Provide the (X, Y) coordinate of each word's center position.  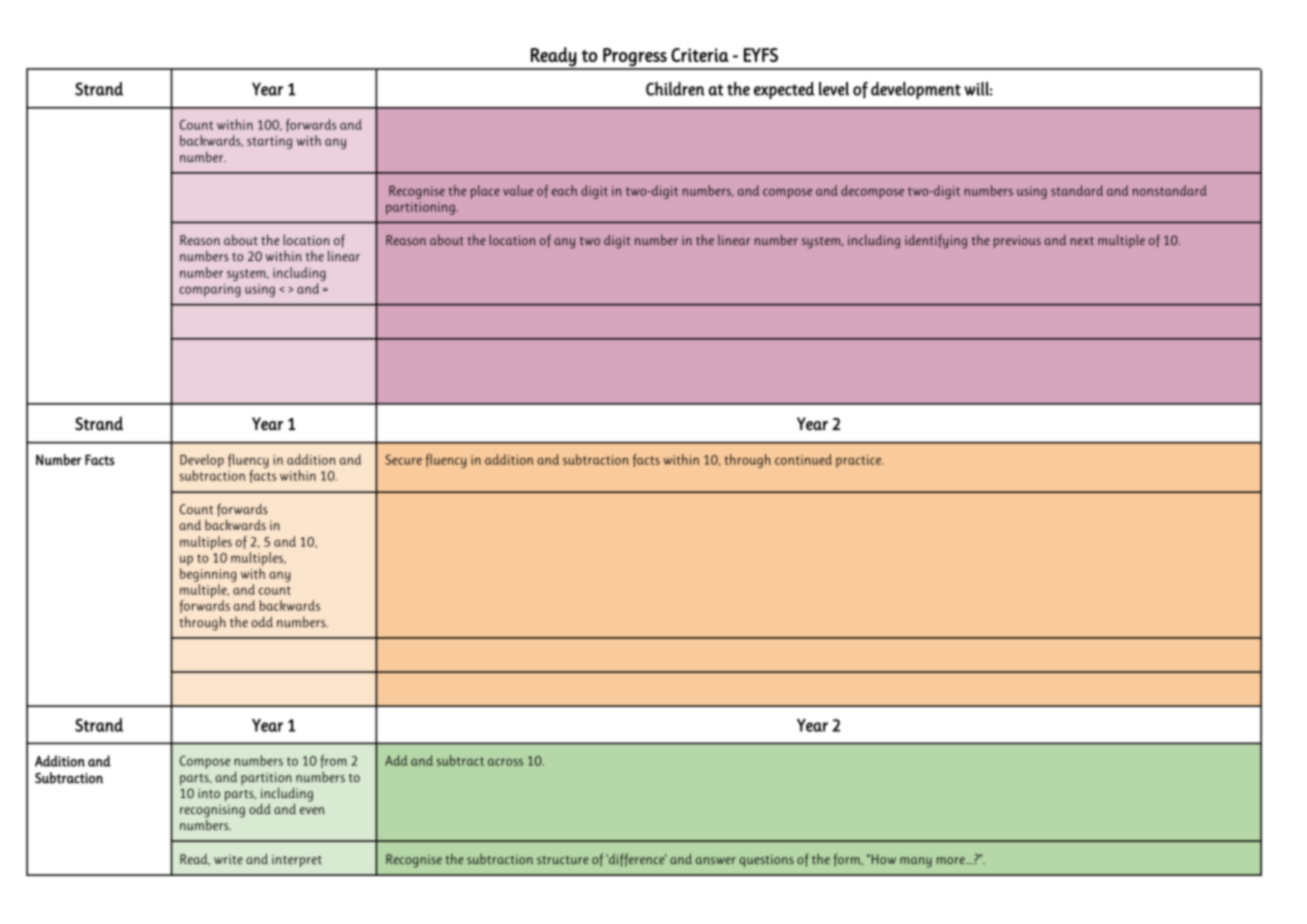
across (505, 762)
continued (803, 459)
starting (269, 142)
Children (675, 89)
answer (716, 860)
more (952, 860)
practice (859, 461)
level (834, 89)
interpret (297, 861)
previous (1017, 241)
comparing (210, 290)
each (564, 190)
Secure (403, 459)
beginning (208, 573)
